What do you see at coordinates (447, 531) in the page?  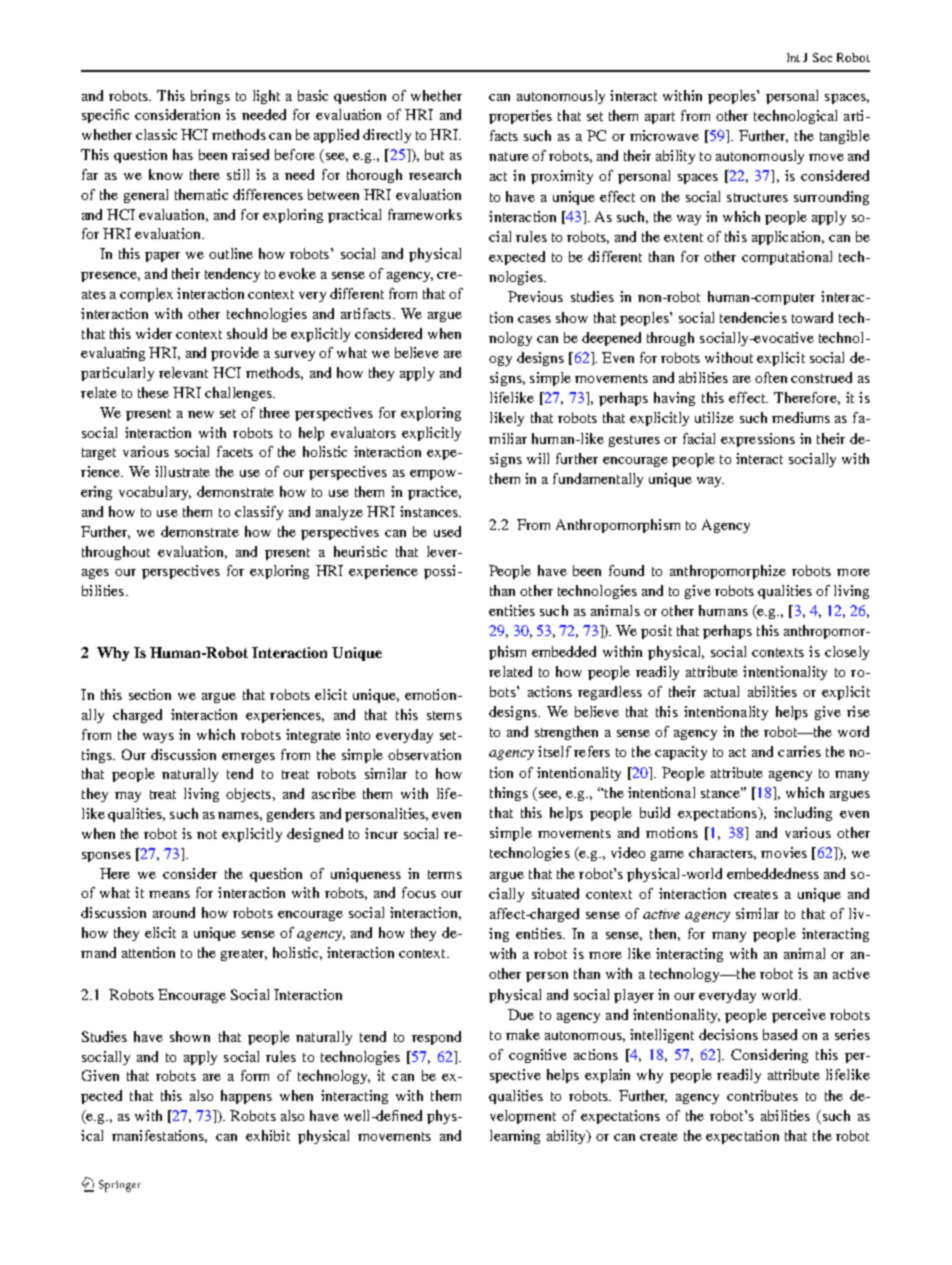 I see `used` at bounding box center [447, 531].
